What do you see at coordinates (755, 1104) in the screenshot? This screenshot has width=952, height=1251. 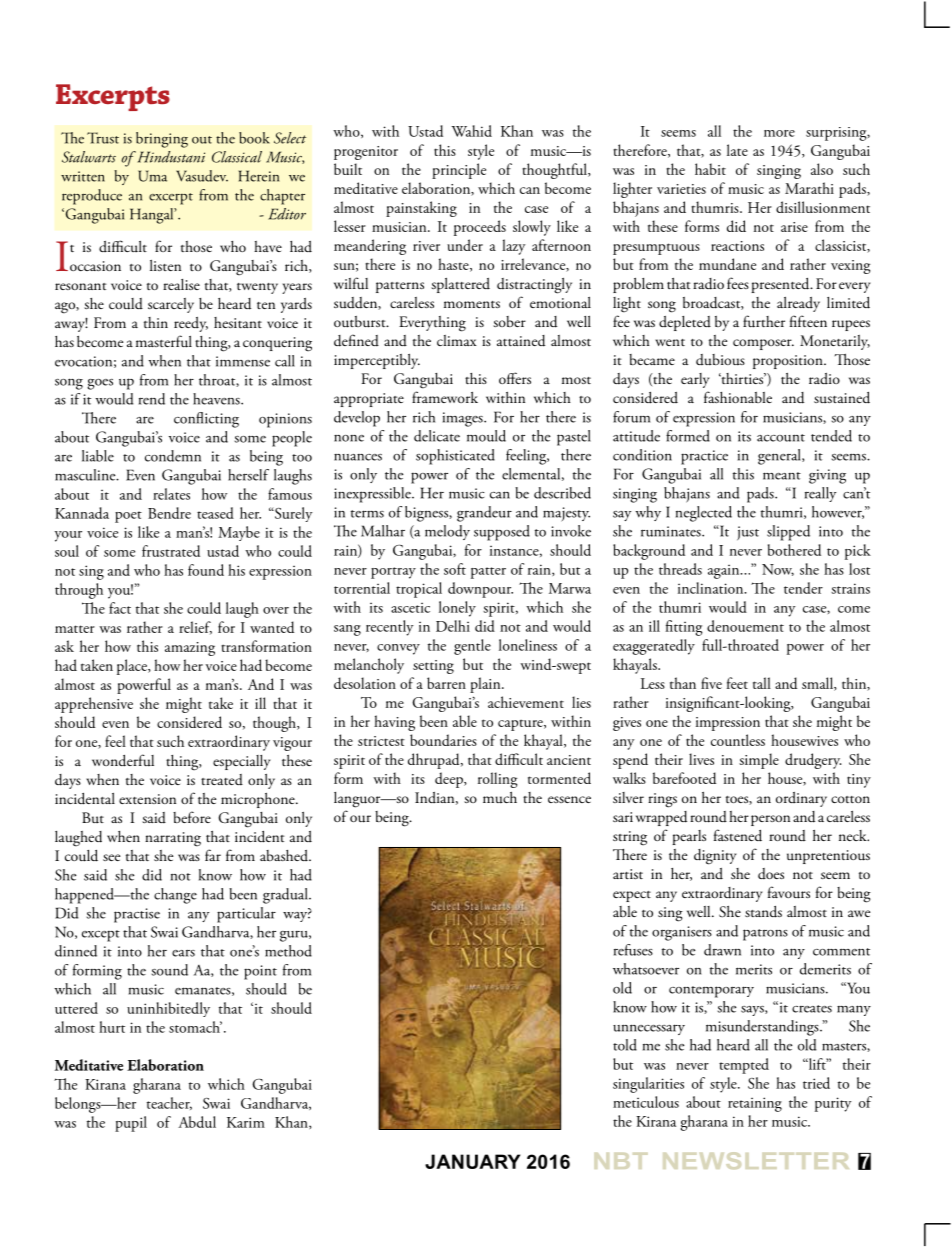 I see `retaining` at bounding box center [755, 1104].
